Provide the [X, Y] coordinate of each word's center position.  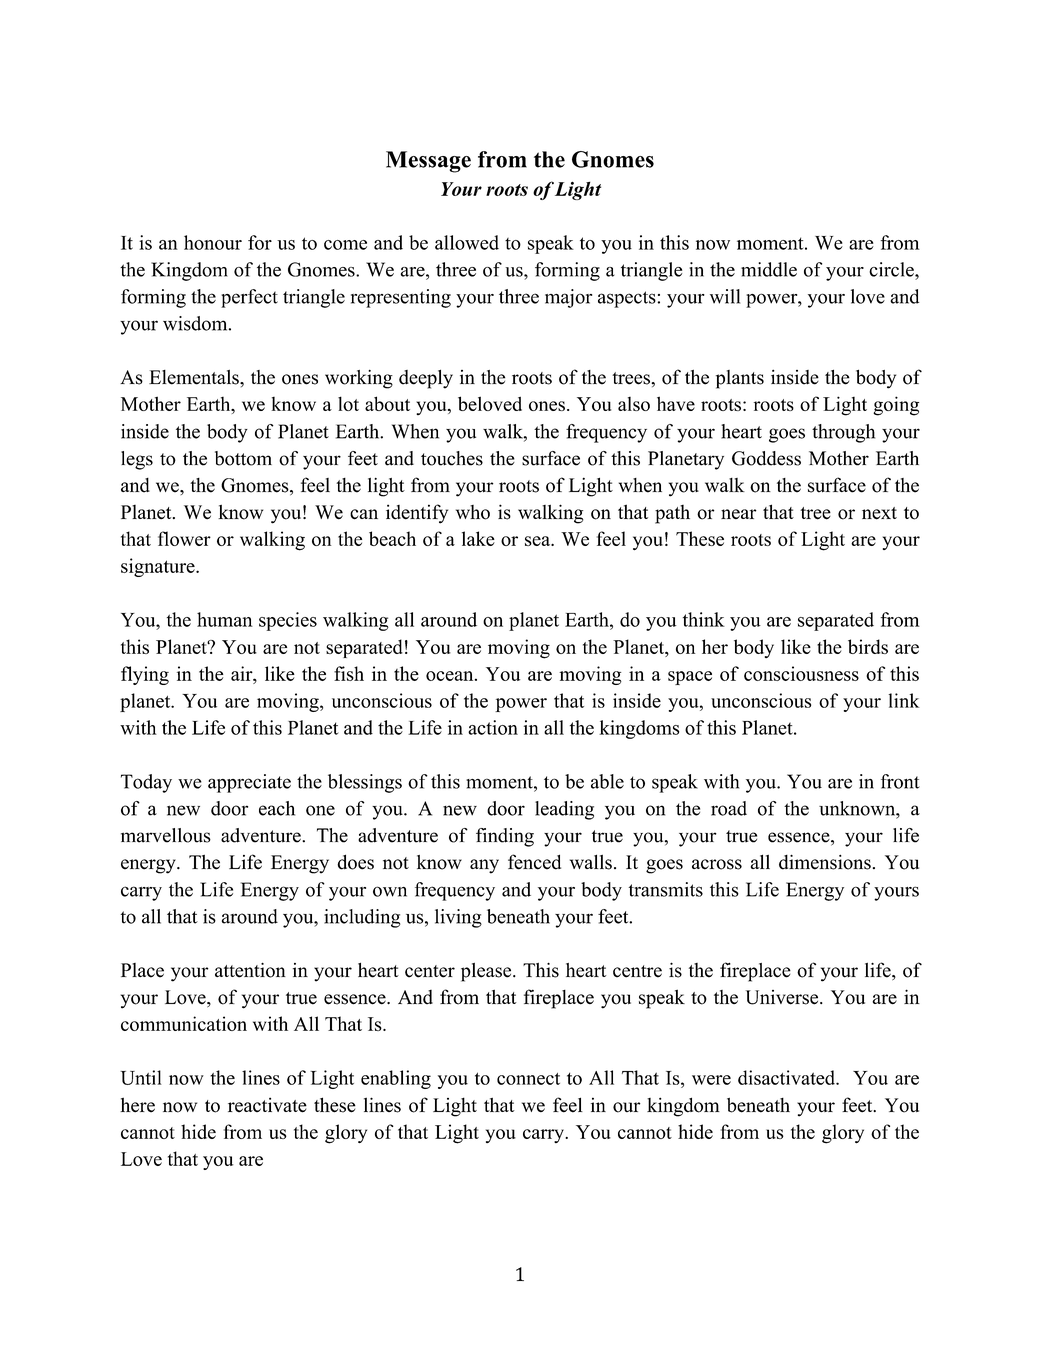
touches [452, 458]
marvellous [166, 835]
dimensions [825, 862]
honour [213, 242]
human [225, 619]
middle [769, 269]
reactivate [267, 1105]
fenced [534, 862]
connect [528, 1079]
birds [868, 646]
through [843, 433]
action [493, 727]
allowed [467, 242]
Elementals [195, 377]
